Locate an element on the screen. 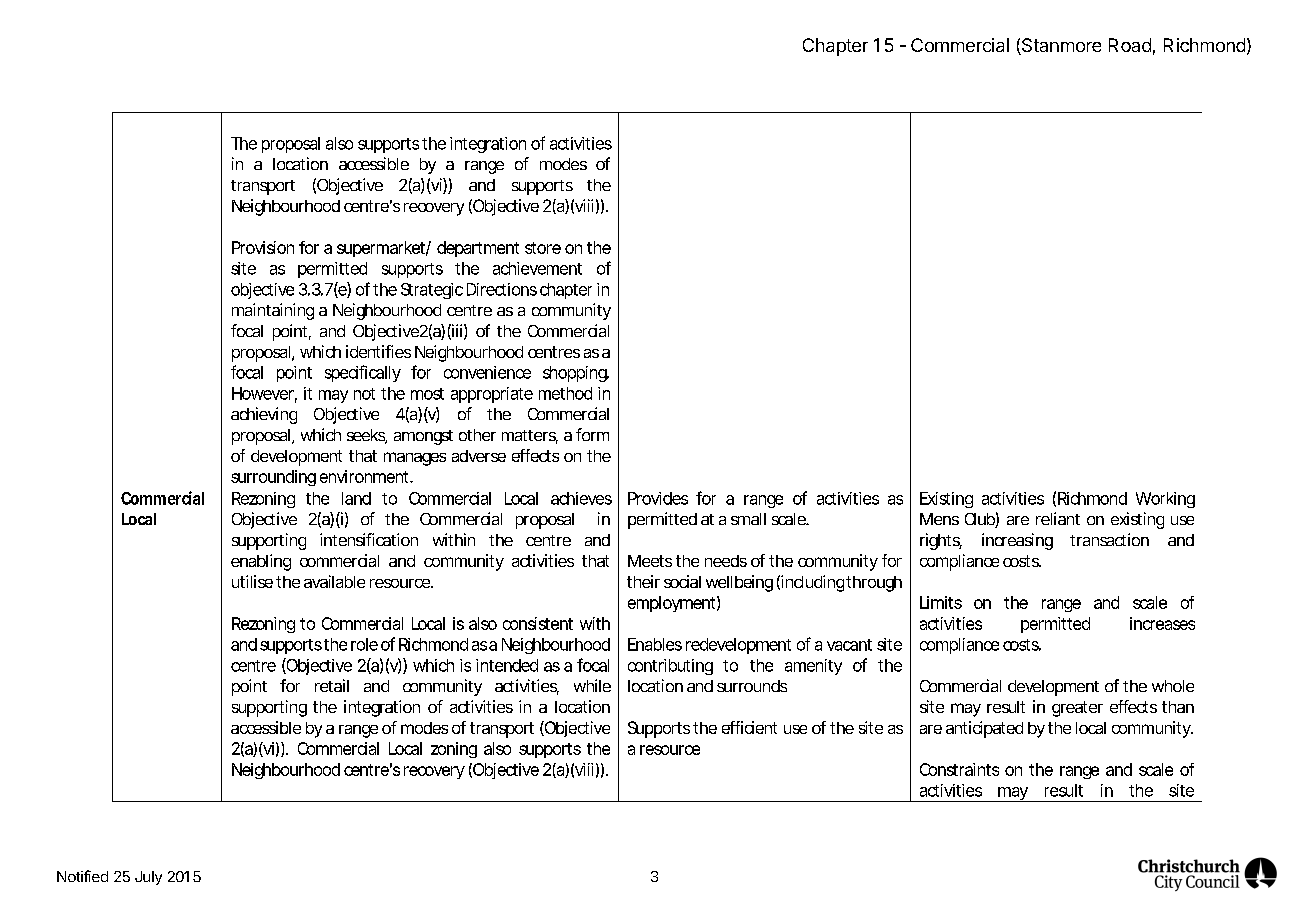  July is located at coordinates (148, 878).
